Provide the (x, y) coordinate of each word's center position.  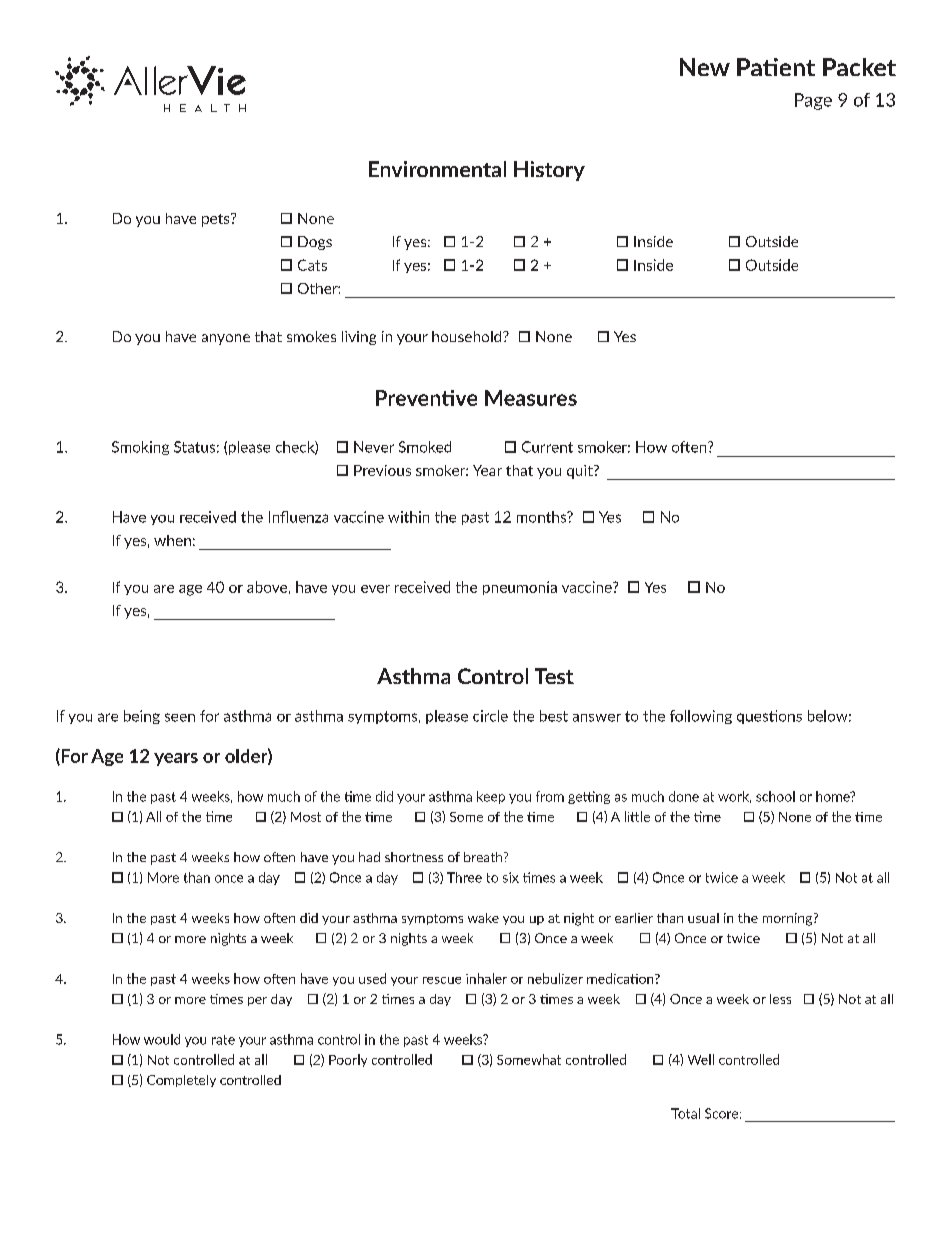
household (468, 336)
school (775, 796)
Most (306, 817)
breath (484, 857)
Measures (531, 398)
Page (813, 101)
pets (217, 220)
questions (769, 717)
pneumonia (520, 588)
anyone (226, 339)
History (549, 171)
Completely (181, 1081)
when (172, 540)
